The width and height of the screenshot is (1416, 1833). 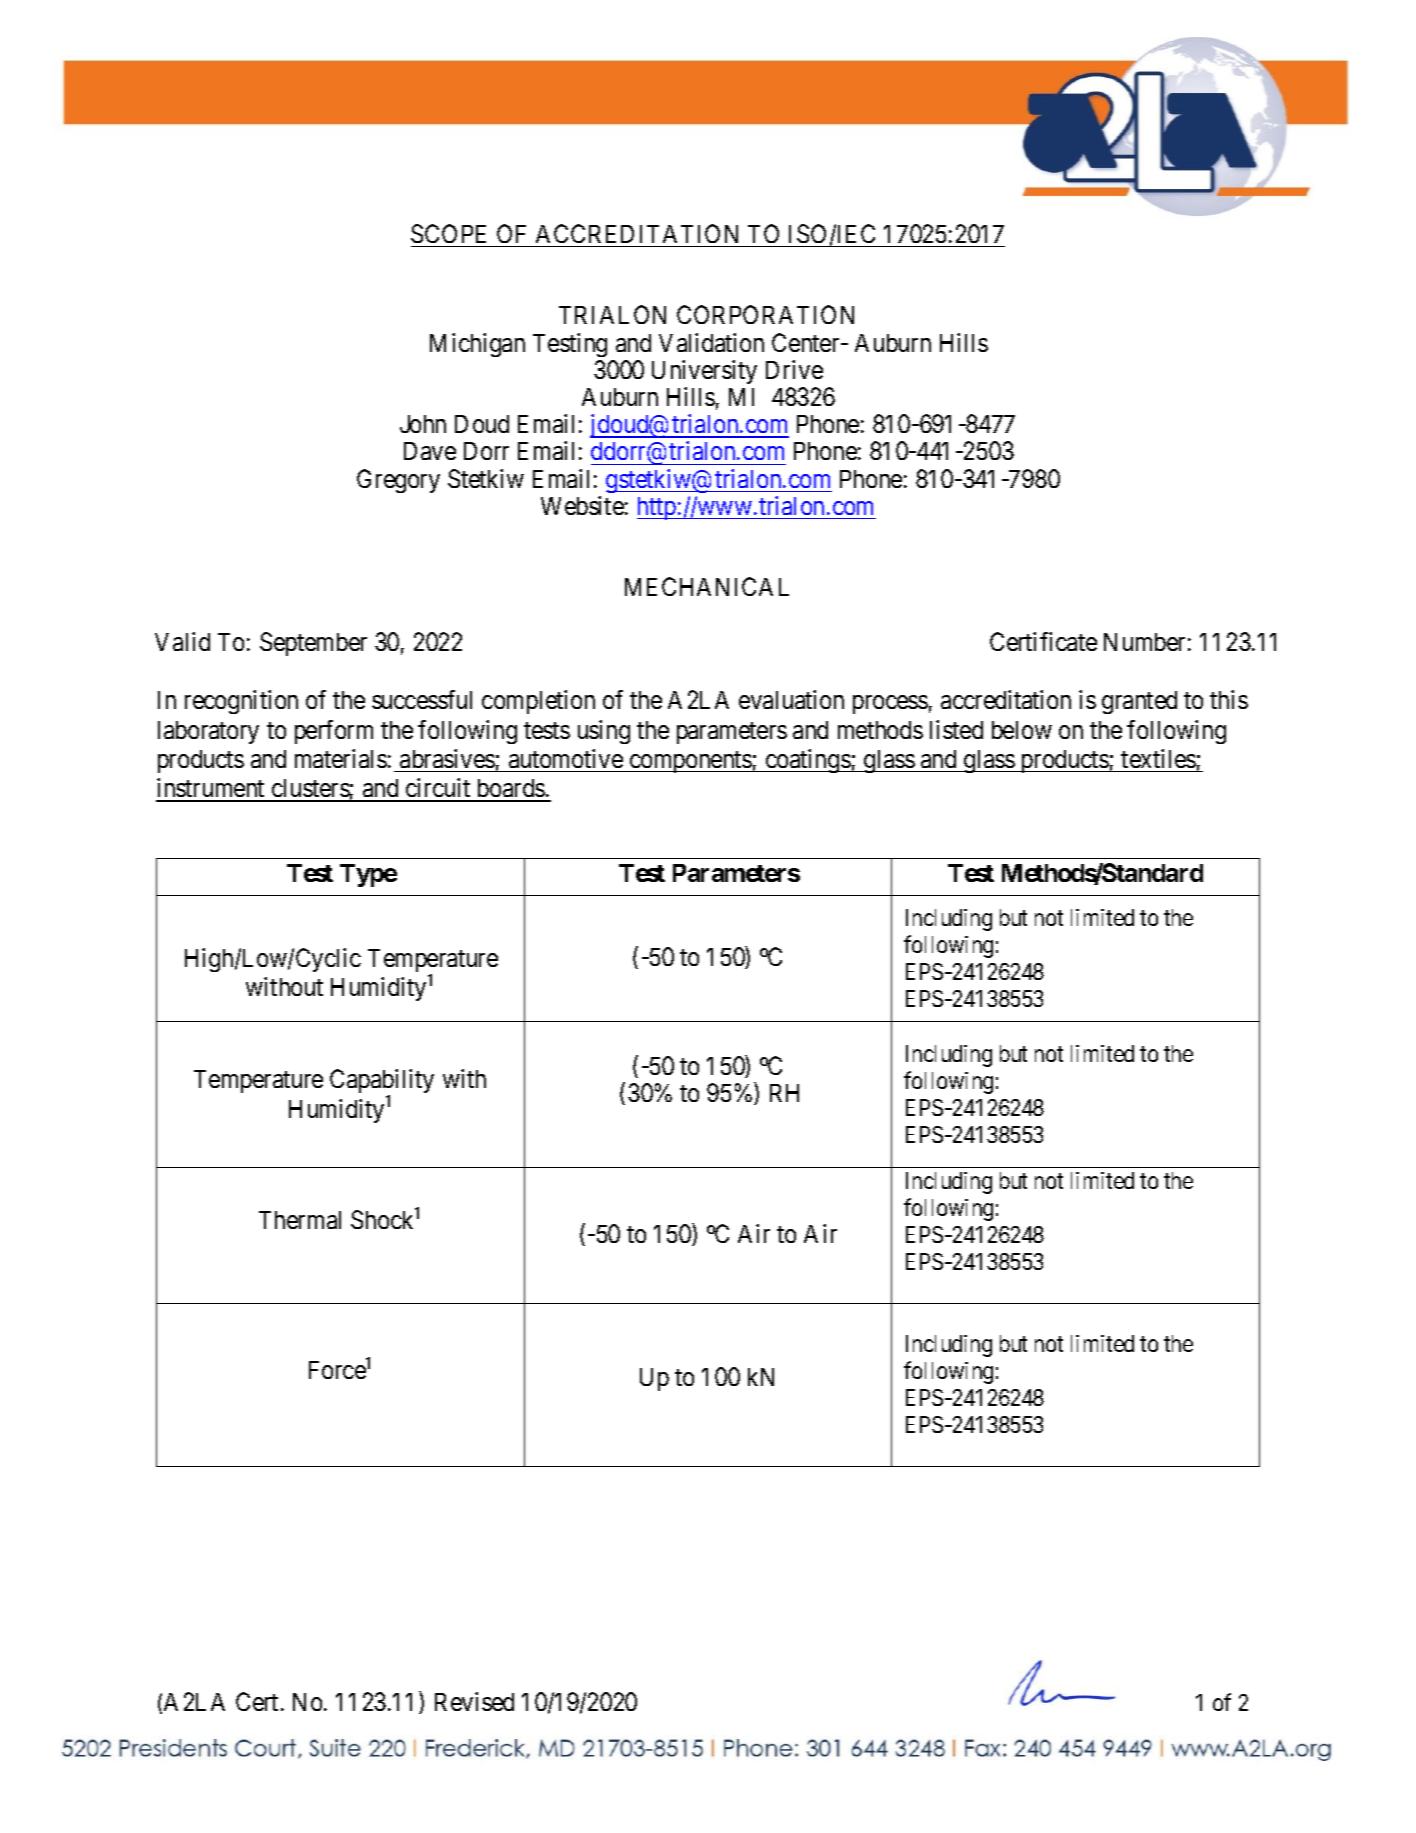 What do you see at coordinates (794, 369) in the screenshot?
I see `Drive` at bounding box center [794, 369].
